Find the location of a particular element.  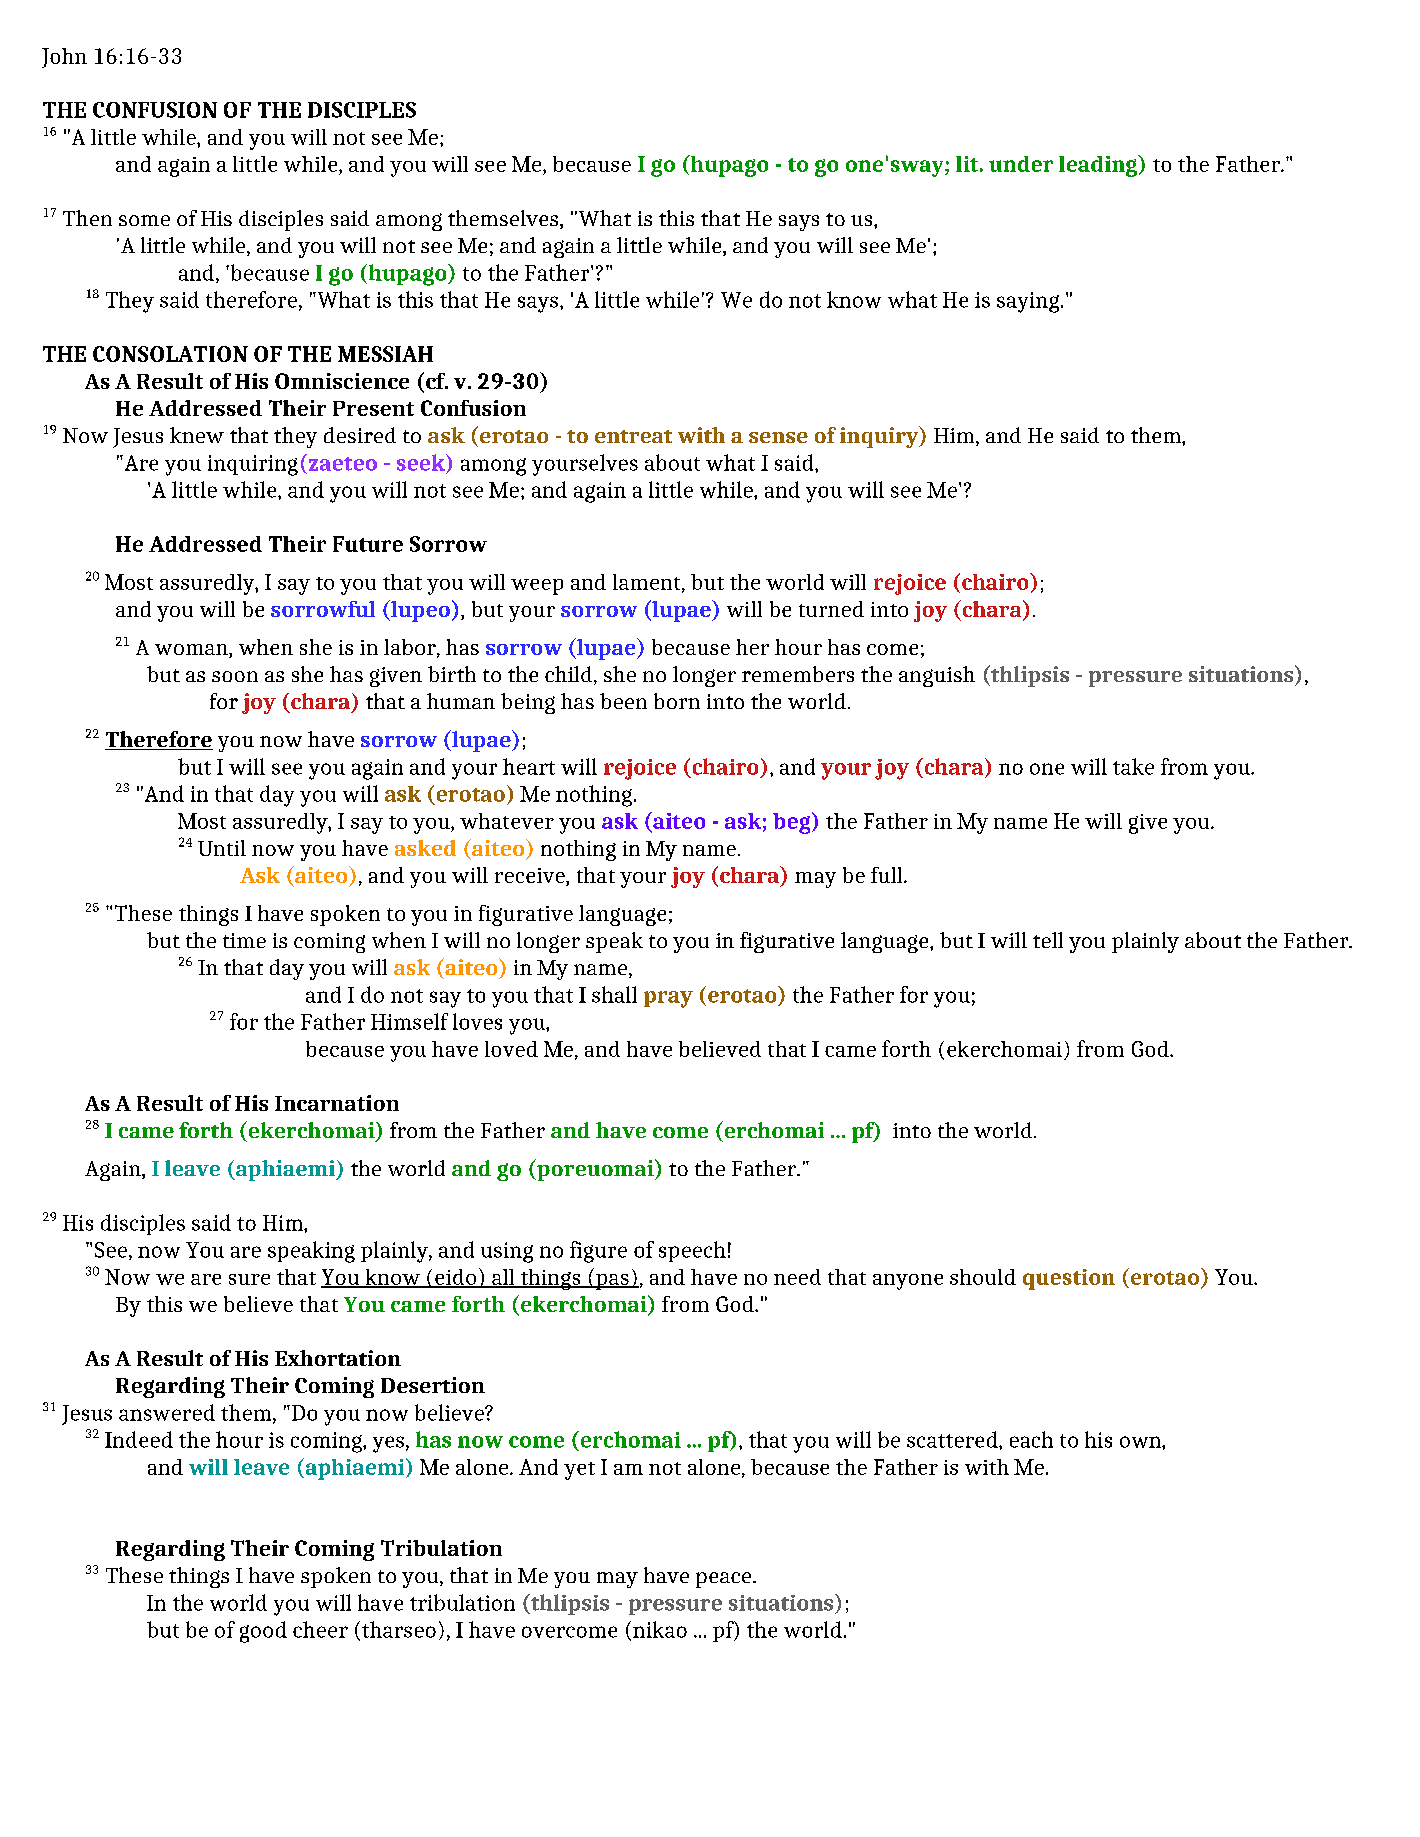

peace is located at coordinates (725, 1580).
